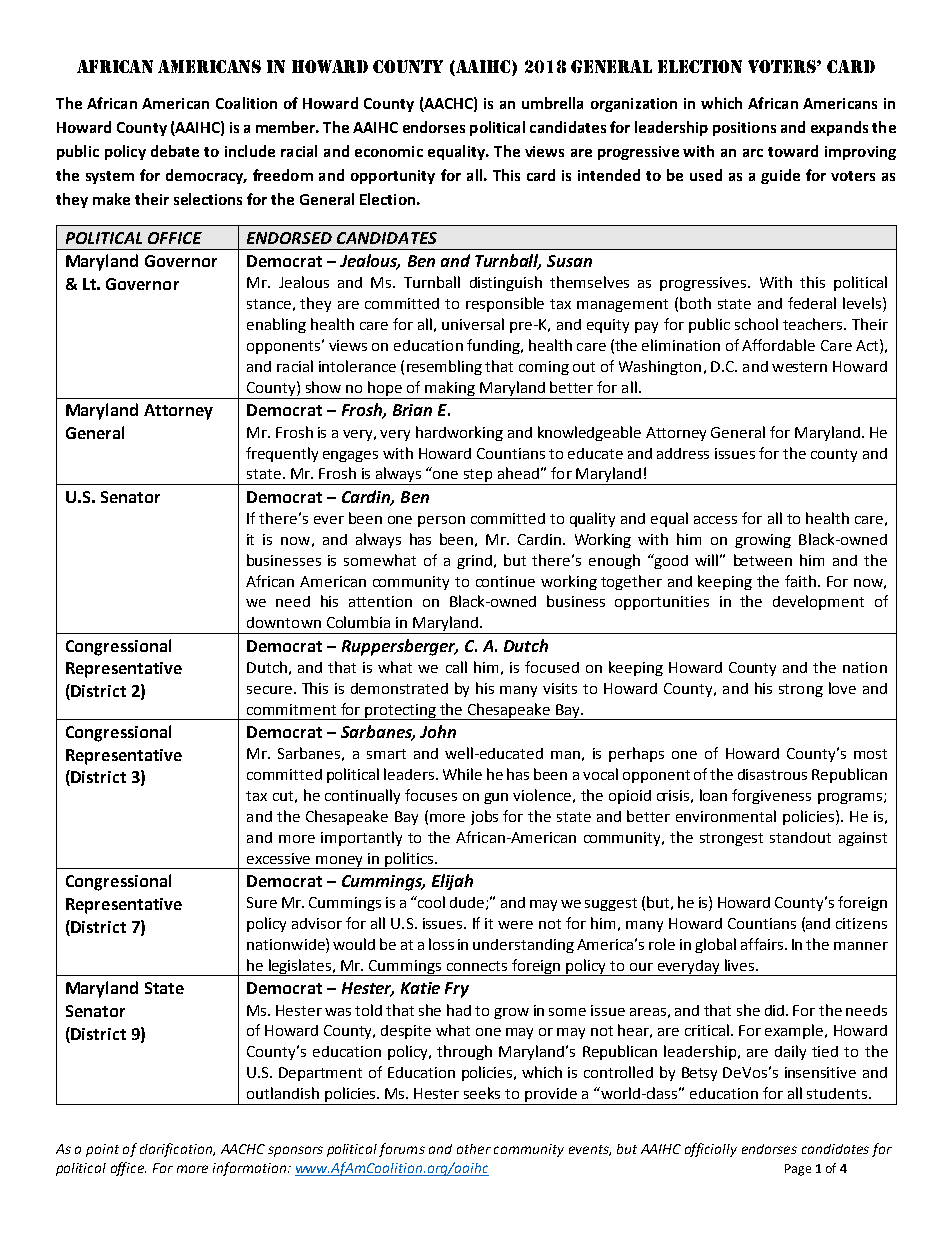  Describe the element at coordinates (798, 1170) in the image. I see `Page` at that location.
